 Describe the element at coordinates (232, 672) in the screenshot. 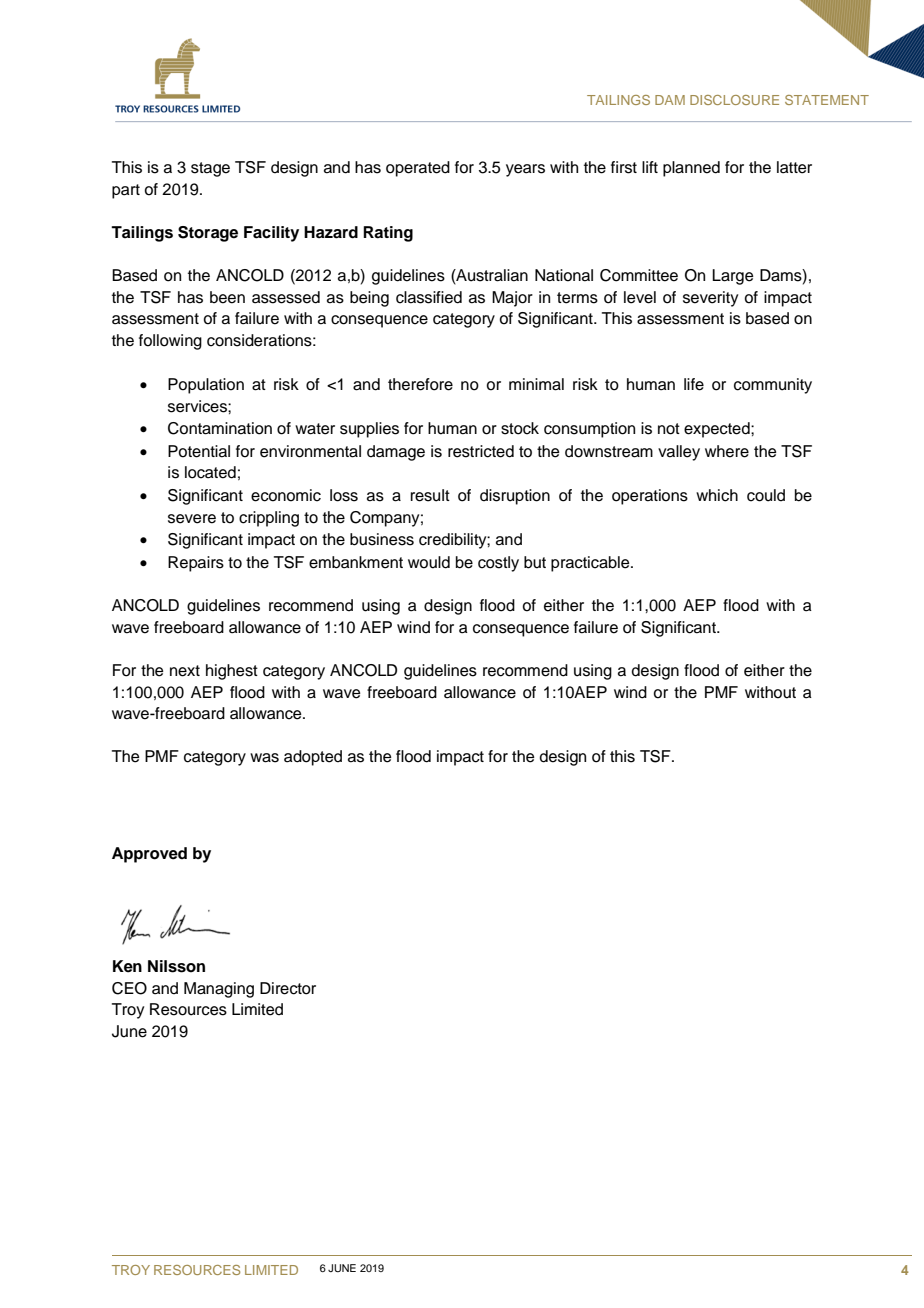

I see `highest` at that location.
